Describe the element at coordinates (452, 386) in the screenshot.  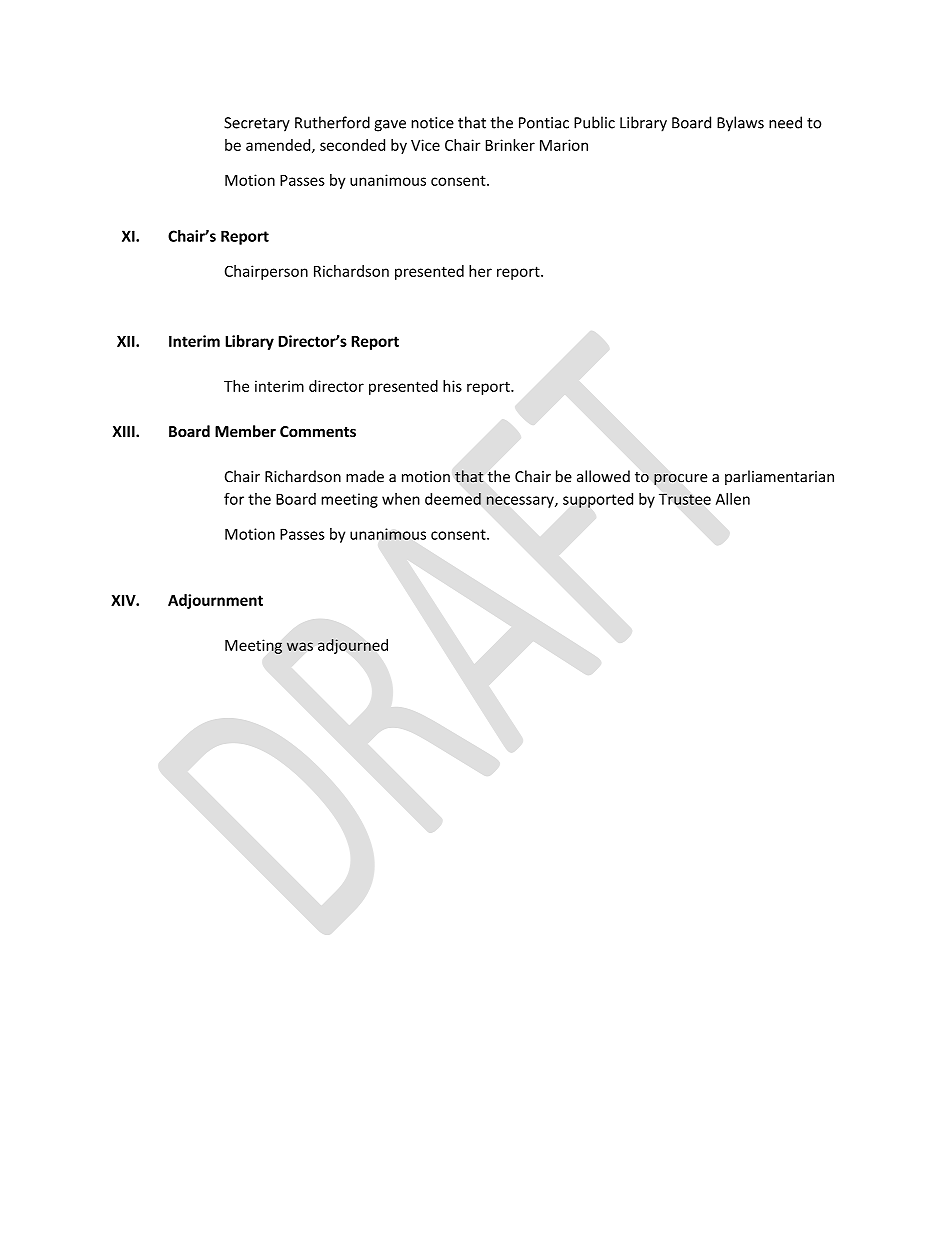
I see `his` at that location.
